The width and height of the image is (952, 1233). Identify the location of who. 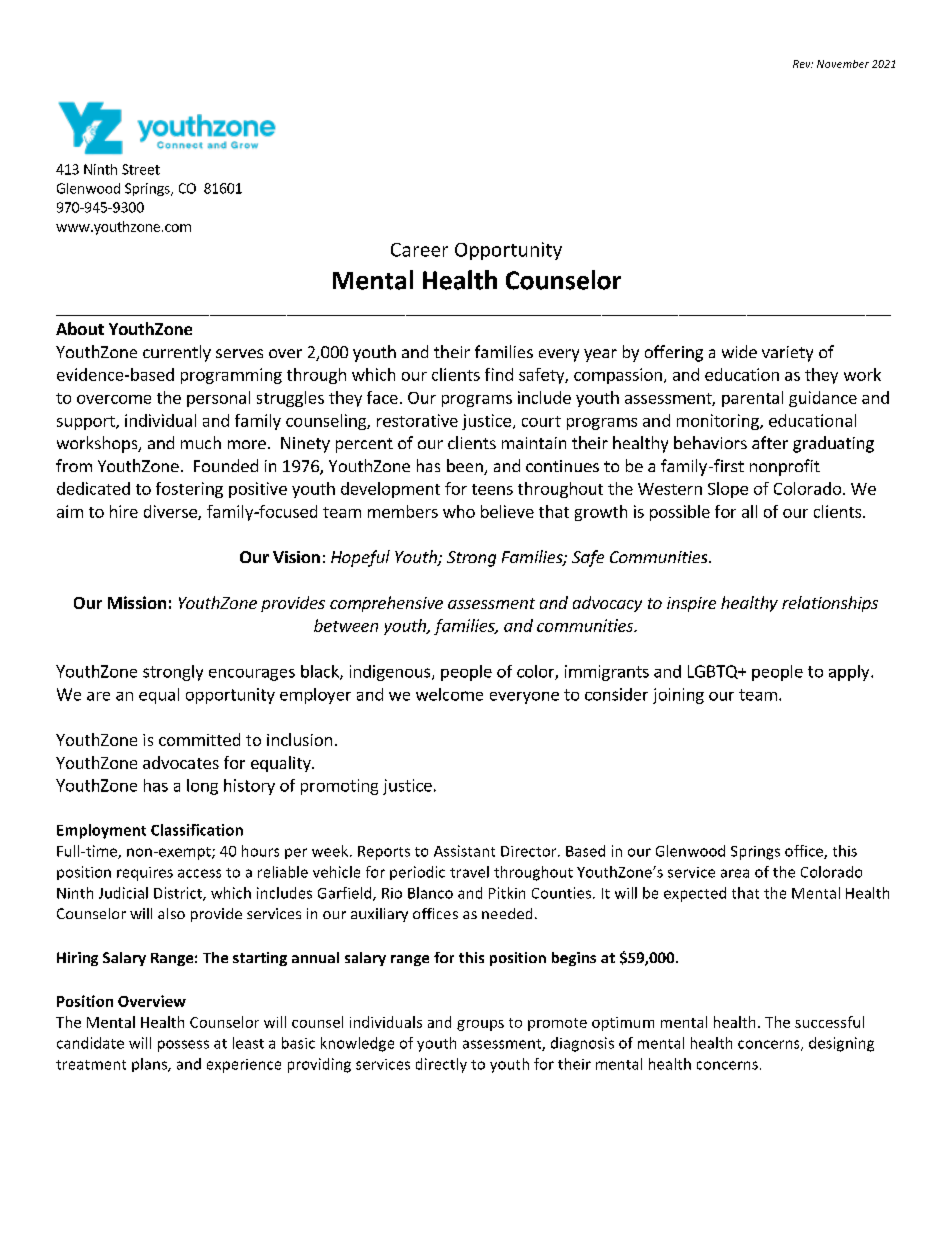
(459, 511).
